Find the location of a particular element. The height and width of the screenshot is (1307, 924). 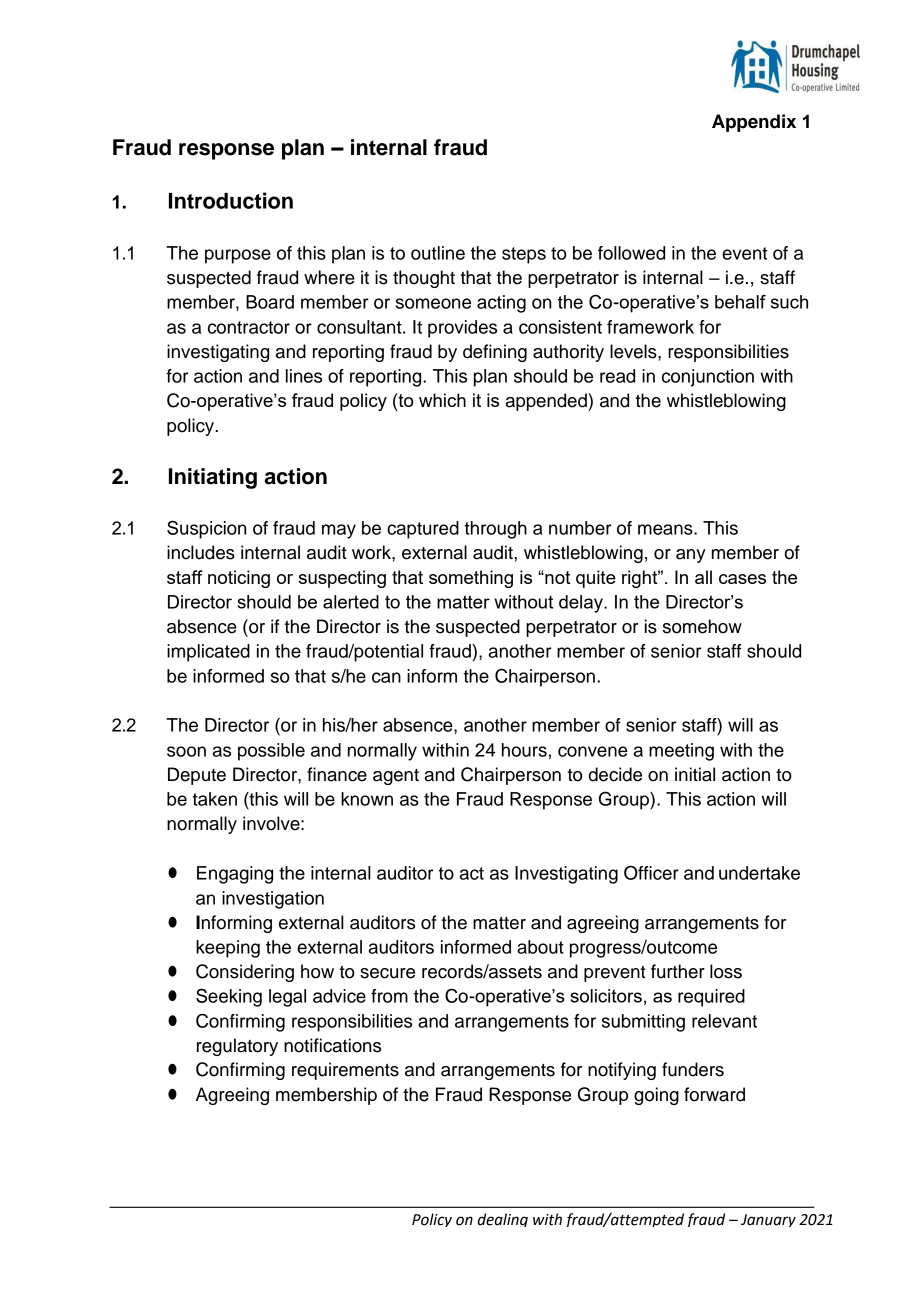

Appendix is located at coordinates (754, 123).
